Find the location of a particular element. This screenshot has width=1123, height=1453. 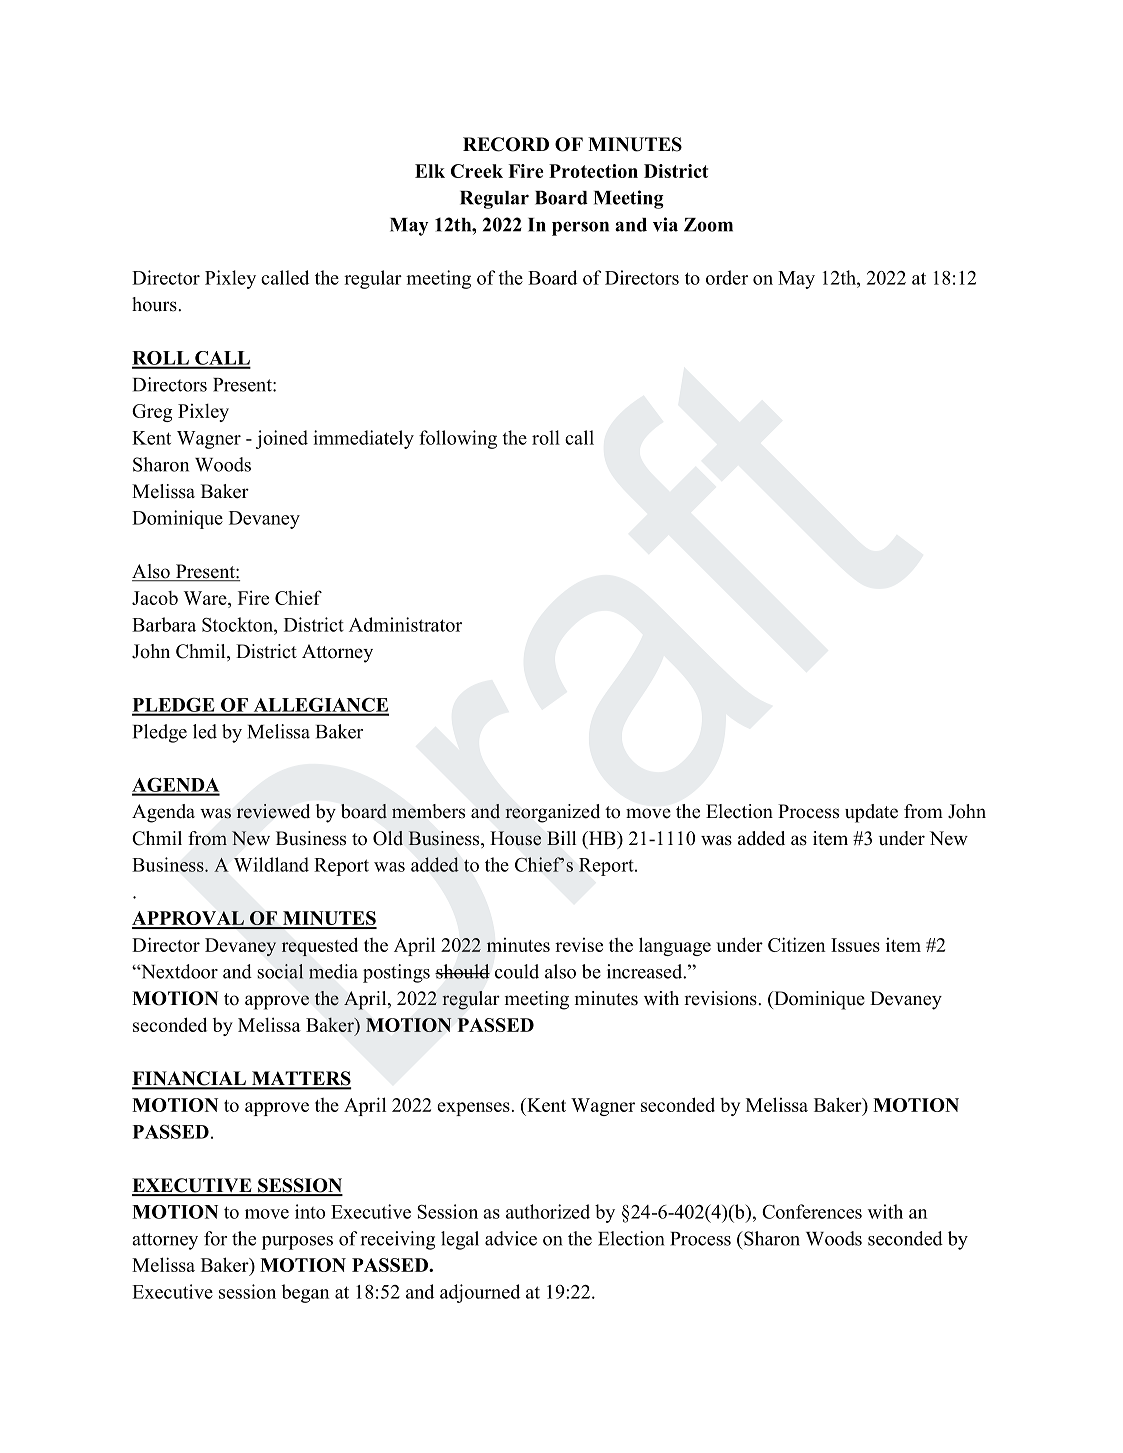

joined is located at coordinates (282, 439).
